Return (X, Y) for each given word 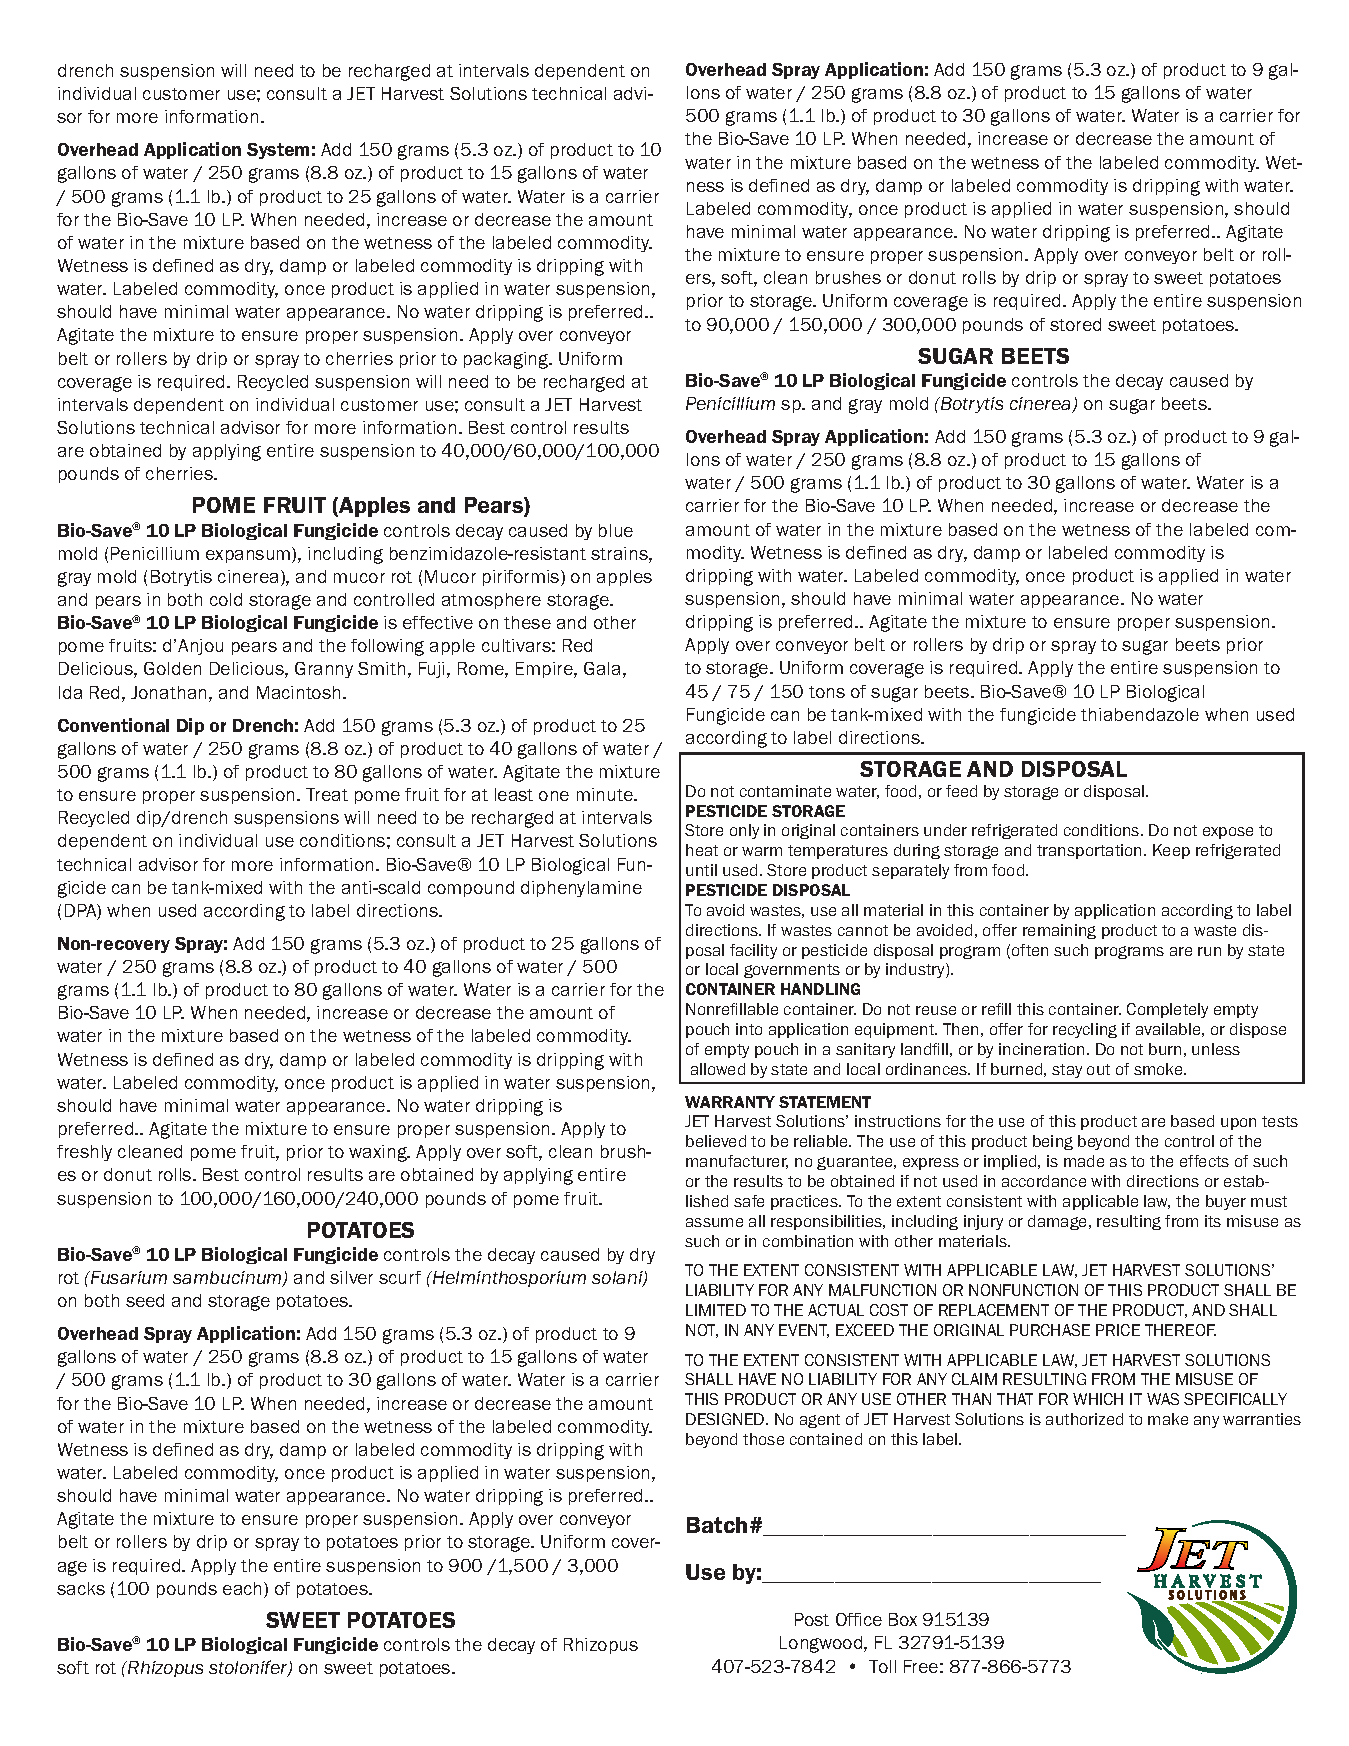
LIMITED (716, 1310)
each (242, 1588)
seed (145, 1300)
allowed (718, 1069)
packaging (507, 360)
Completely (1167, 1010)
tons (827, 692)
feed (961, 791)
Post (812, 1619)
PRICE (1118, 1330)
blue (616, 530)
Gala (602, 668)
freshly (84, 1153)
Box (903, 1619)
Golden (172, 668)
